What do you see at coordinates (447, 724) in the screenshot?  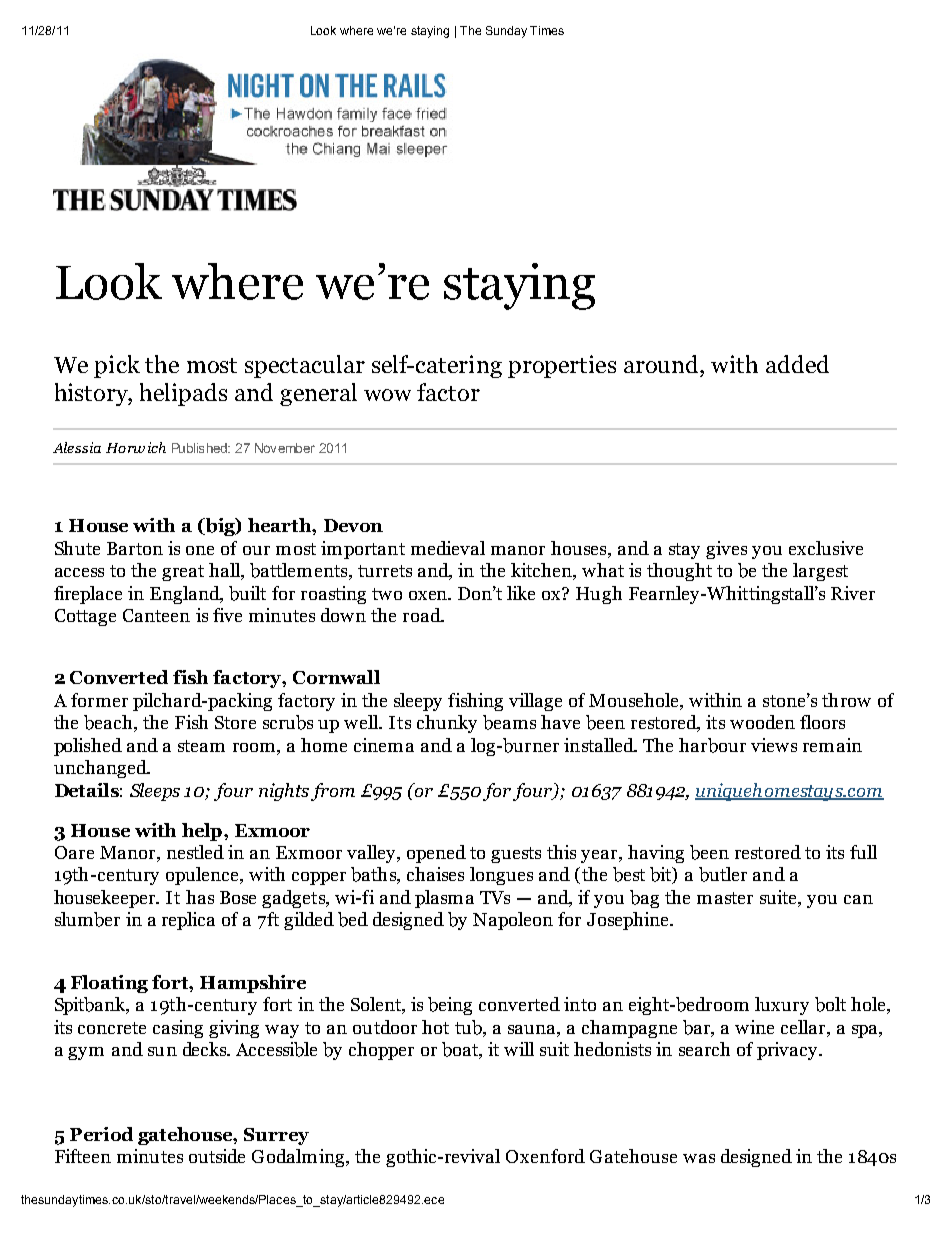 I see `chunky` at bounding box center [447, 724].
